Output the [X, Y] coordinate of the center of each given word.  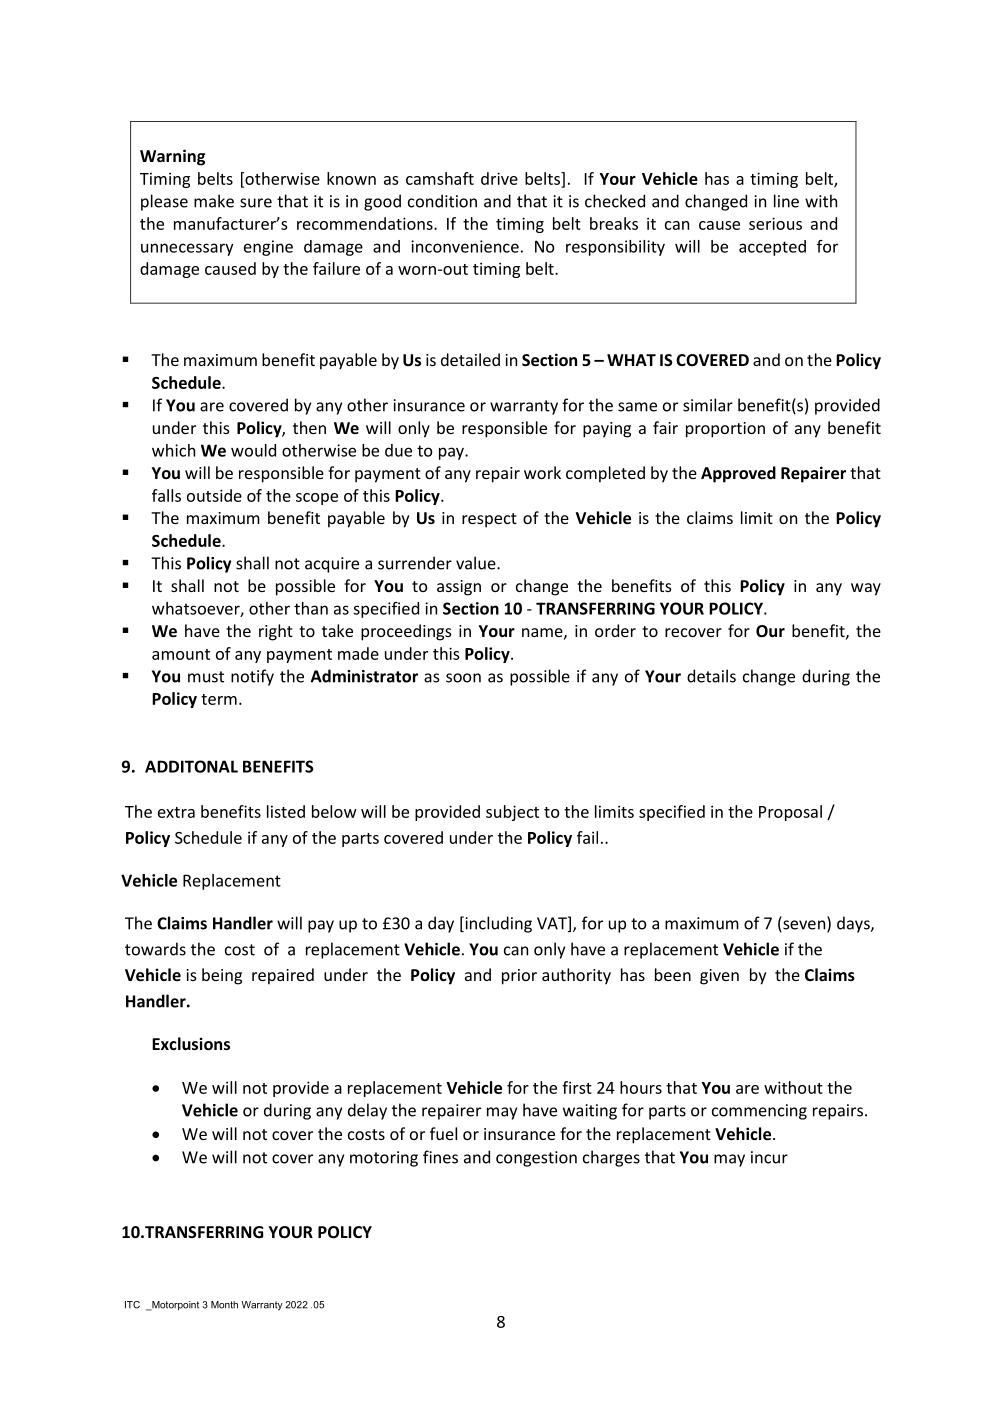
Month [224, 1305]
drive [499, 178]
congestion [536, 1159]
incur [769, 1157]
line [786, 201]
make [214, 201]
